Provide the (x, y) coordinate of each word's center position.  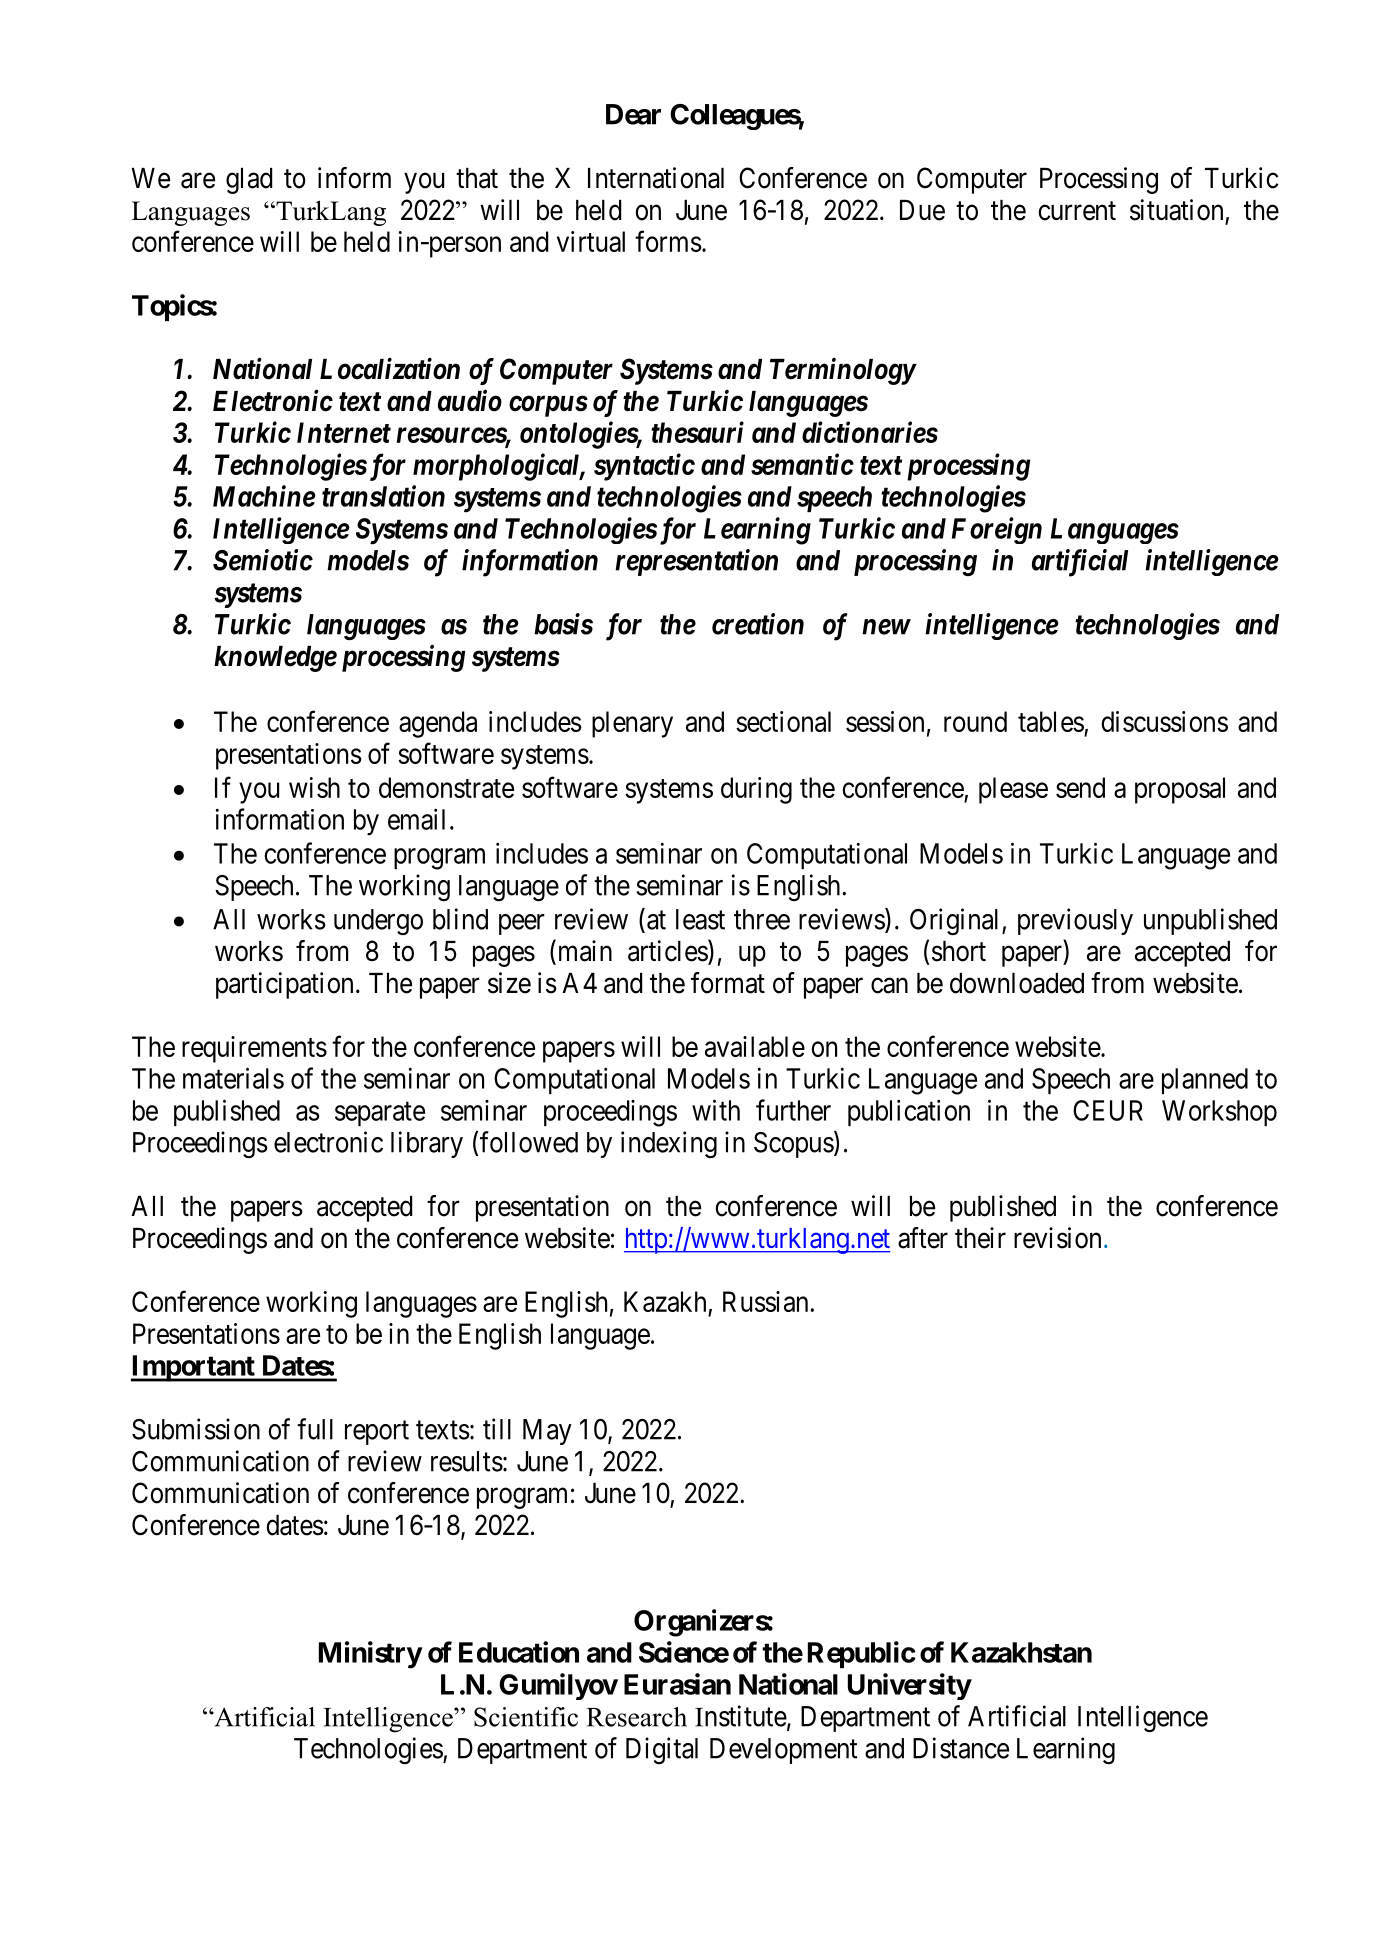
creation (758, 624)
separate (380, 1114)
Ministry (370, 1655)
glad (249, 181)
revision (1057, 1238)
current (1077, 211)
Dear (633, 114)
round (975, 721)
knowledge (275, 659)
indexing (669, 1145)
